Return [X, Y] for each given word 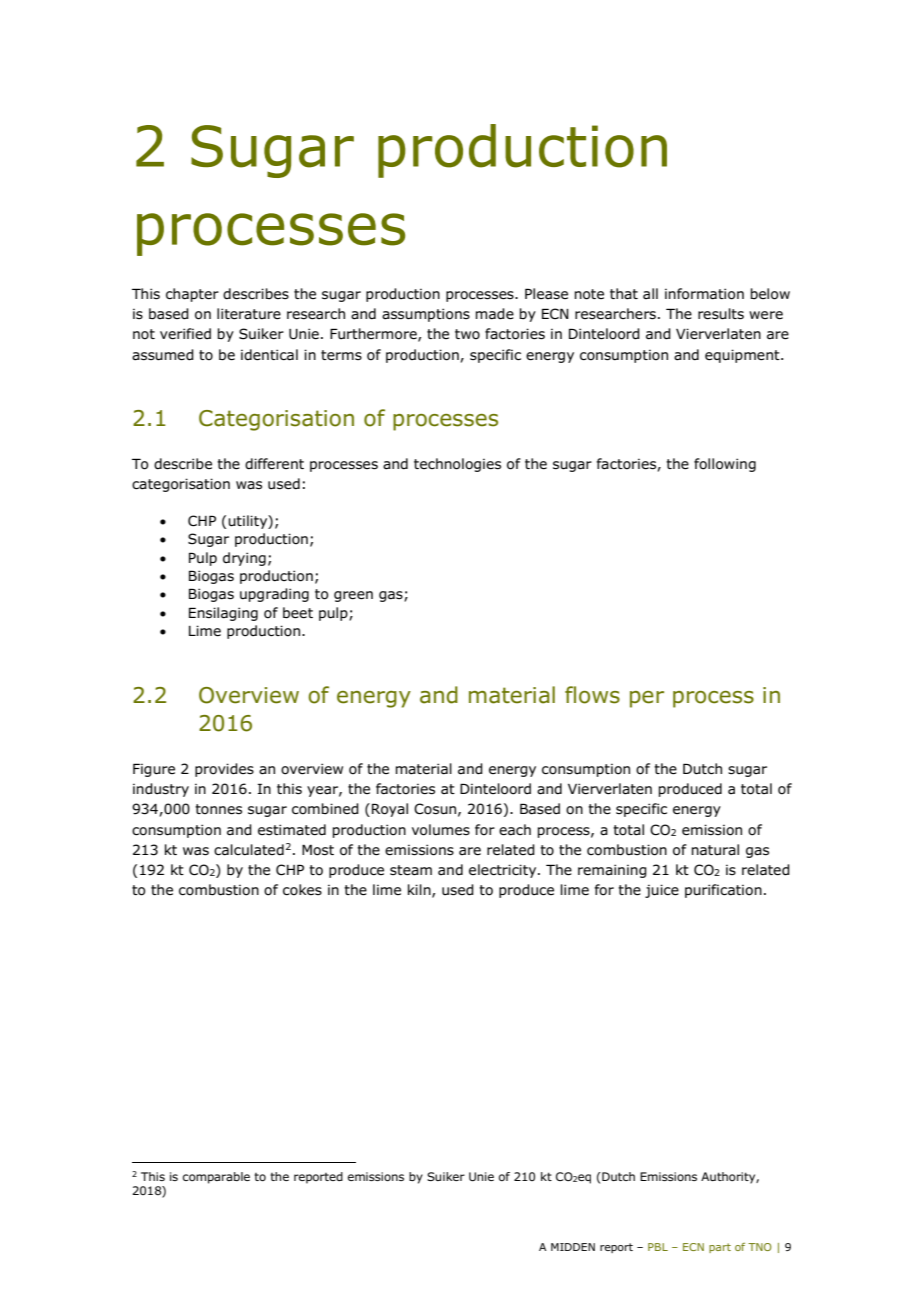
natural [715, 850]
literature [249, 314]
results [721, 314]
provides [224, 770]
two [467, 334]
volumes [441, 830]
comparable [216, 1178]
